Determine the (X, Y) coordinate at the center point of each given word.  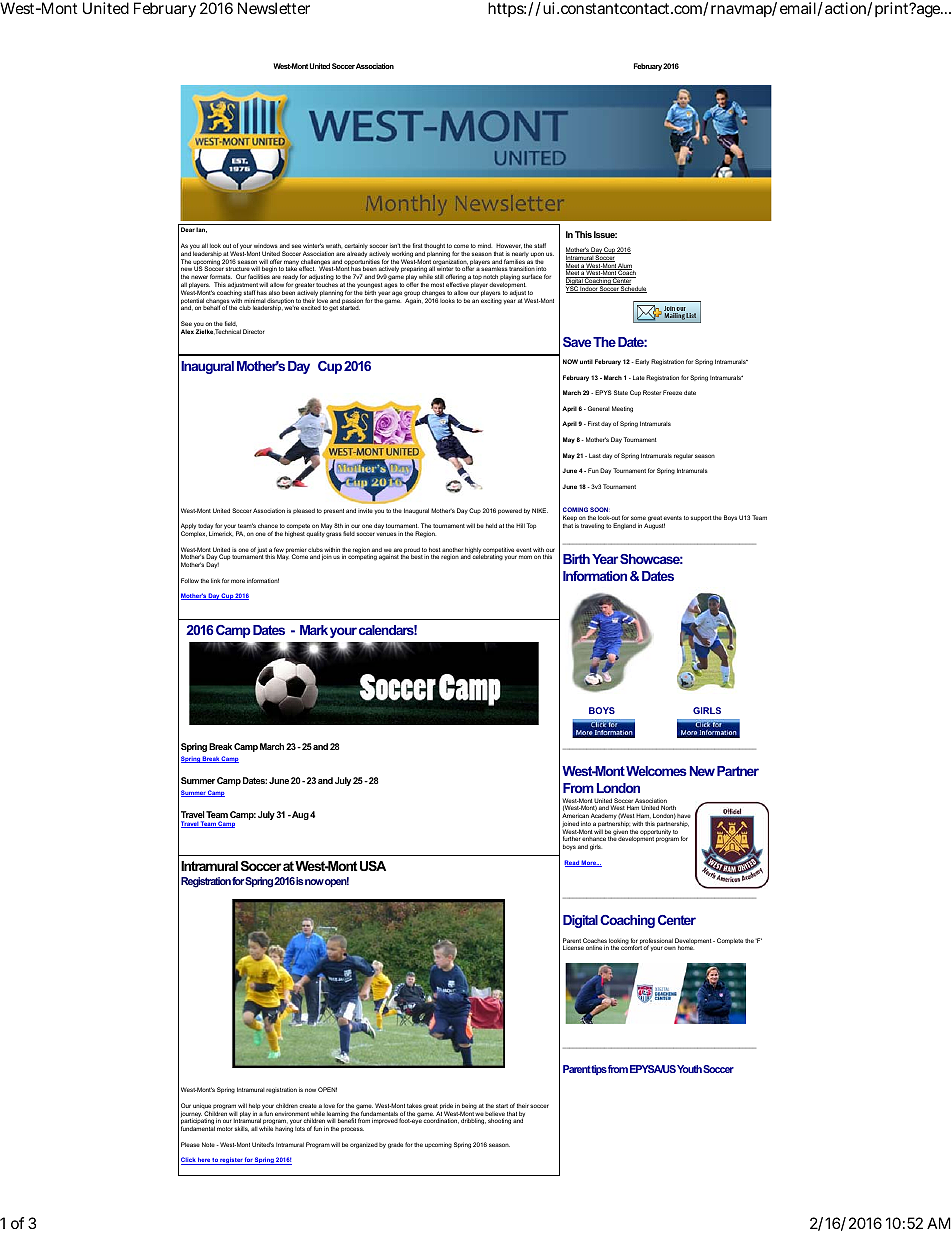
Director (253, 331)
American (575, 815)
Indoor (589, 289)
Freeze (672, 392)
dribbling (473, 1121)
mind (485, 245)
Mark (314, 630)
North (668, 807)
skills (242, 1129)
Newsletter (274, 8)
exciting (491, 301)
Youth (689, 1069)
